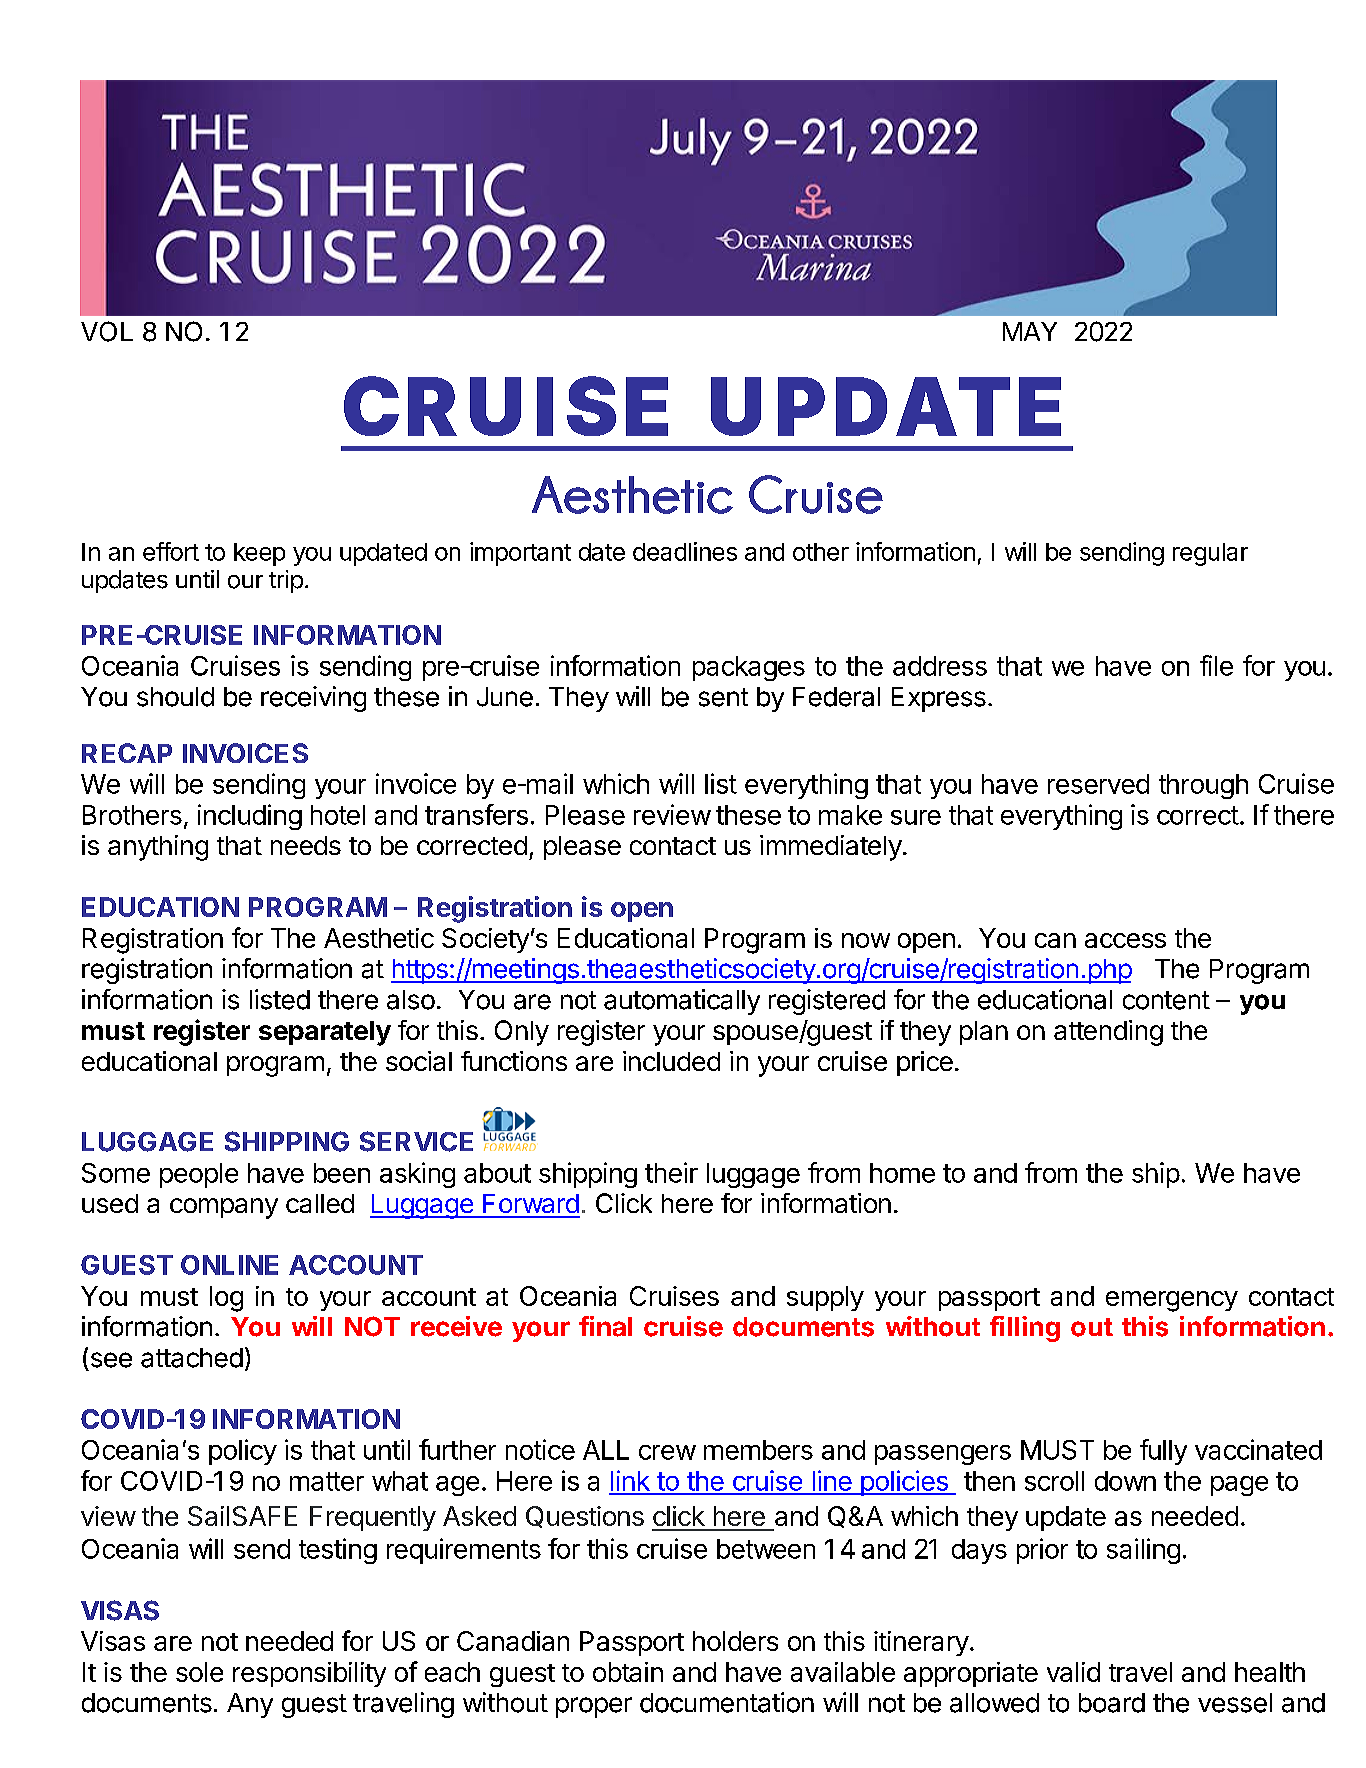 This page has width=1366, height=1768. What do you see at coordinates (1030, 331) in the page?
I see `MAY` at bounding box center [1030, 331].
